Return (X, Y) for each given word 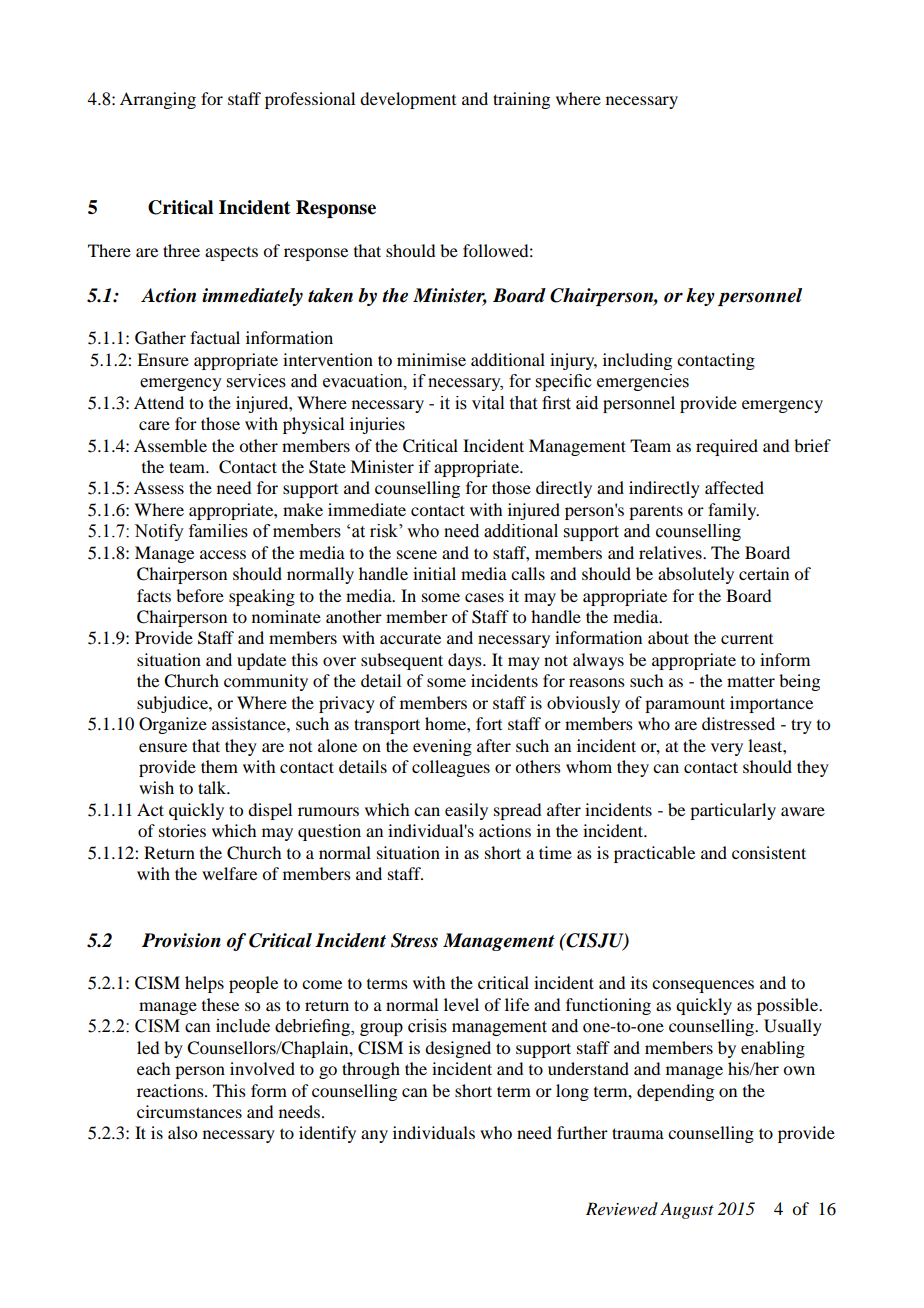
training (521, 100)
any (374, 1136)
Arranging (158, 100)
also (182, 1132)
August (687, 1210)
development (408, 100)
